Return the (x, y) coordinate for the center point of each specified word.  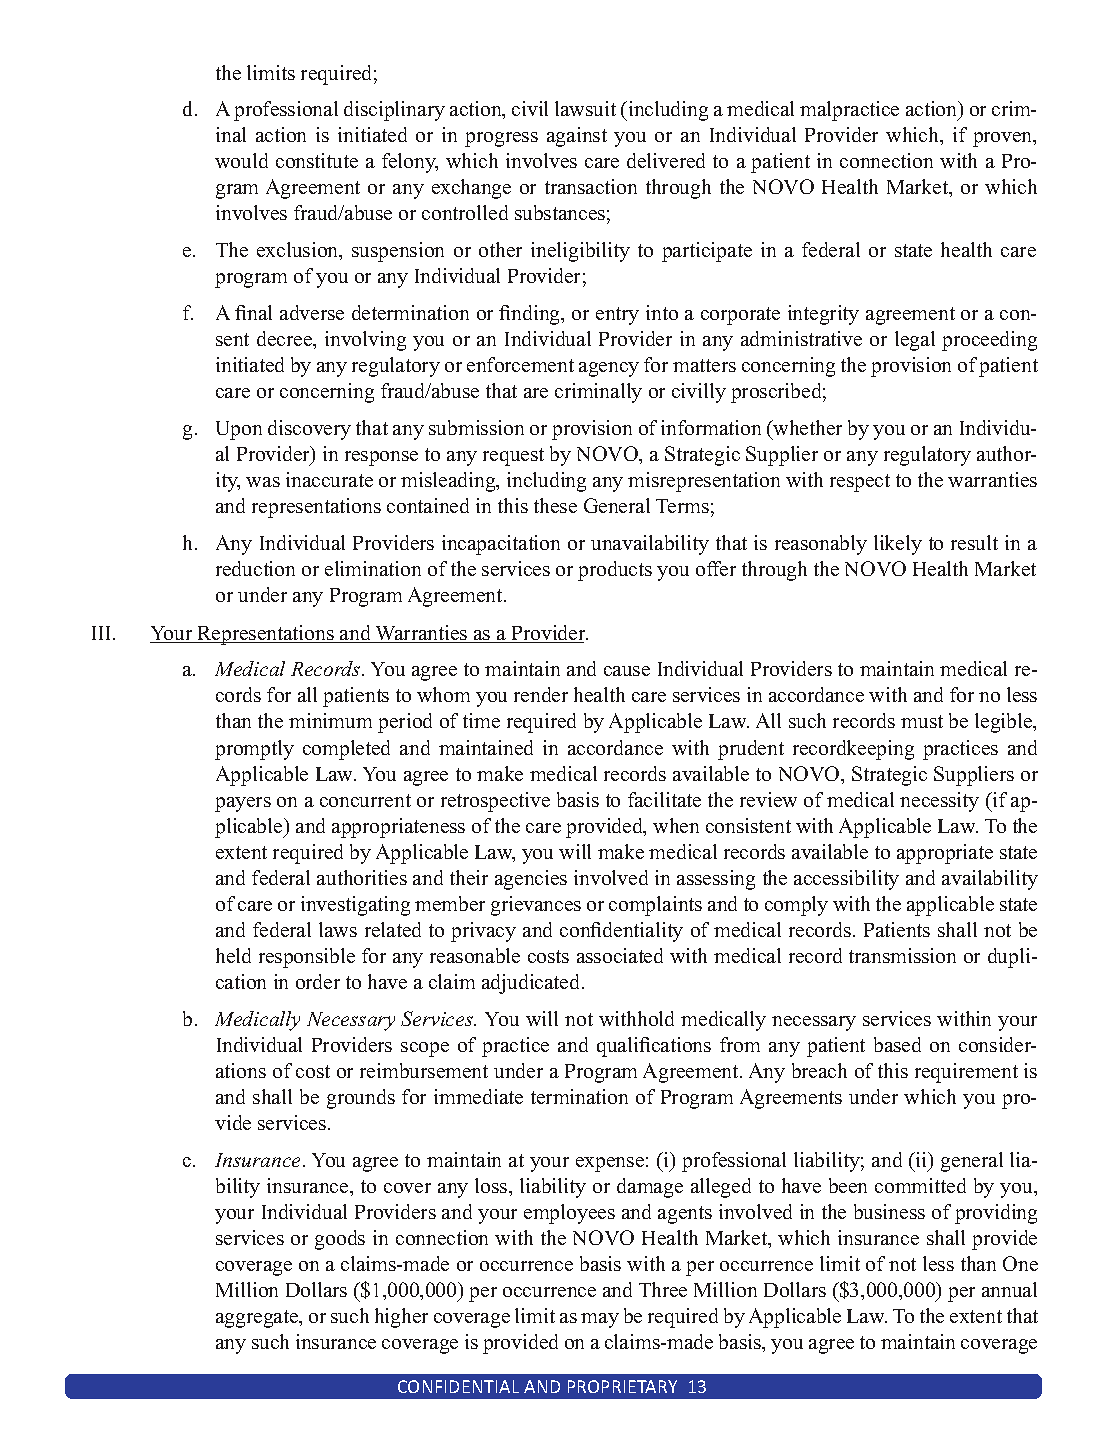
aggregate (258, 1319)
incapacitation (501, 545)
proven (1004, 139)
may (600, 1320)
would (241, 160)
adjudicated (532, 984)
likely (898, 545)
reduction (255, 568)
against (577, 137)
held (233, 955)
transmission (902, 955)
